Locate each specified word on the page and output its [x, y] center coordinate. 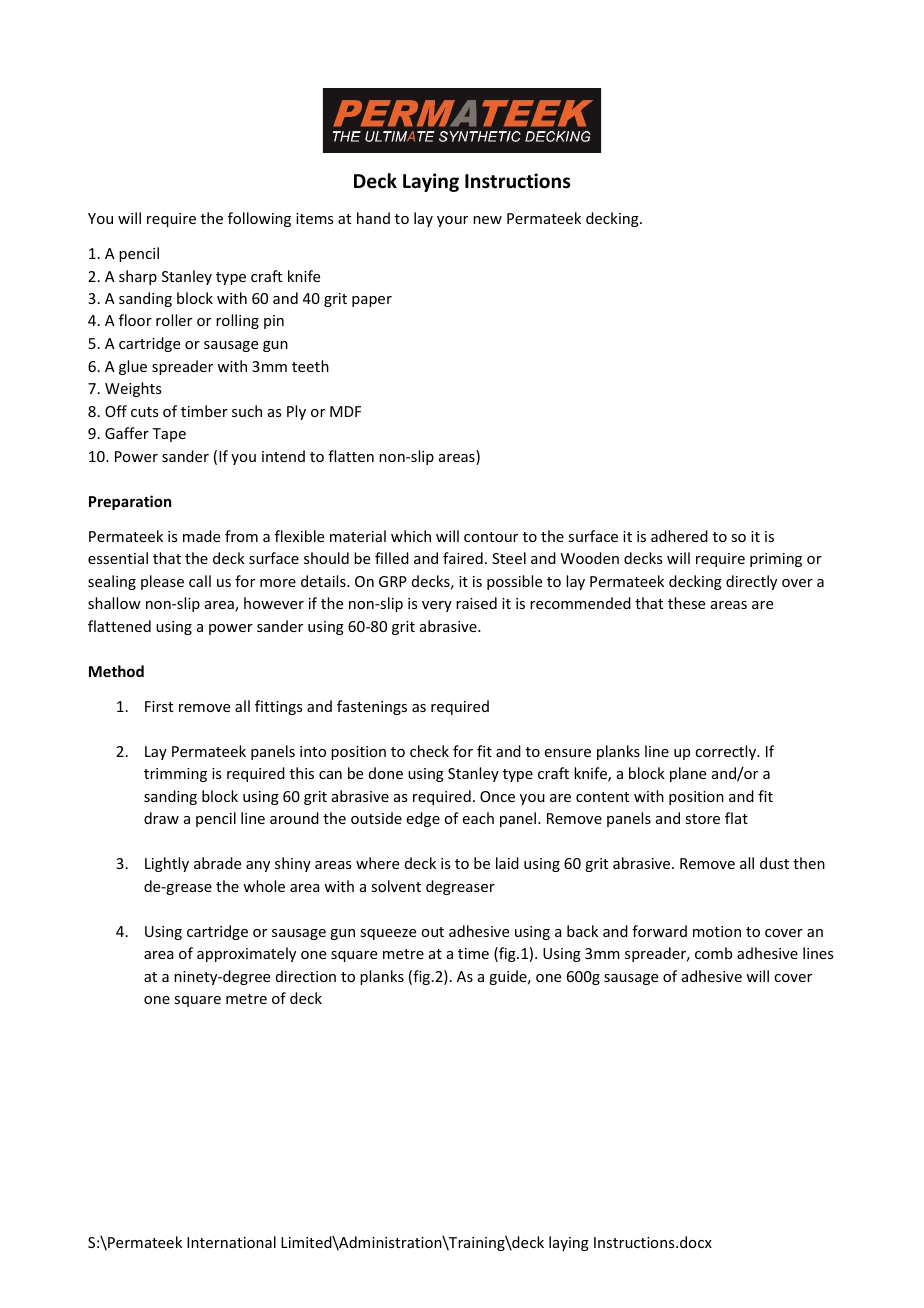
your [452, 221]
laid [507, 863]
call [200, 581]
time [473, 953]
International [231, 1242]
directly [751, 582]
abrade [217, 863]
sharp [138, 277]
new [487, 220]
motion [717, 931]
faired [463, 558]
